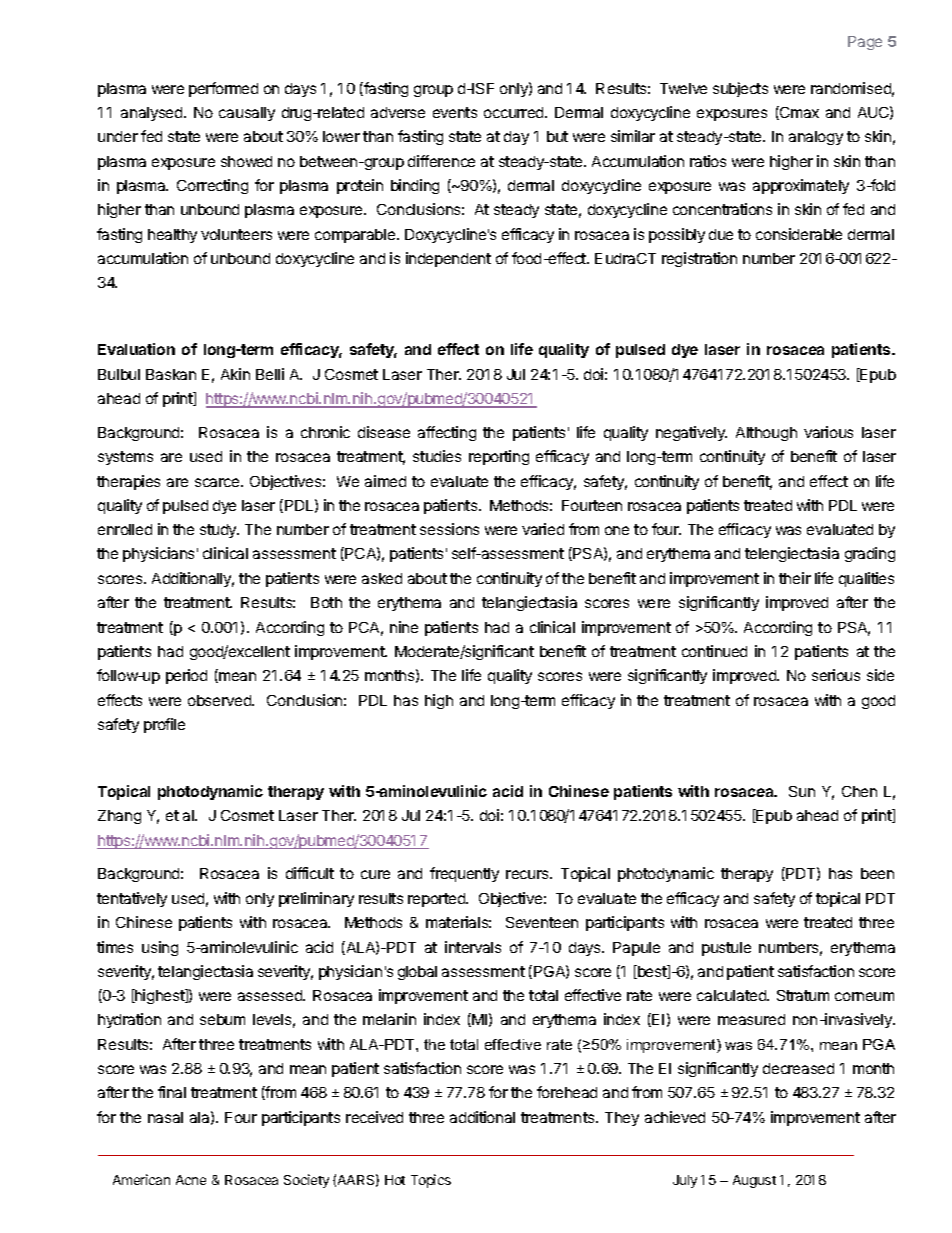 Image resolution: width=952 pixels, height=1233 pixels. Describe the element at coordinates (515, 112) in the screenshot. I see `occurred` at that location.
